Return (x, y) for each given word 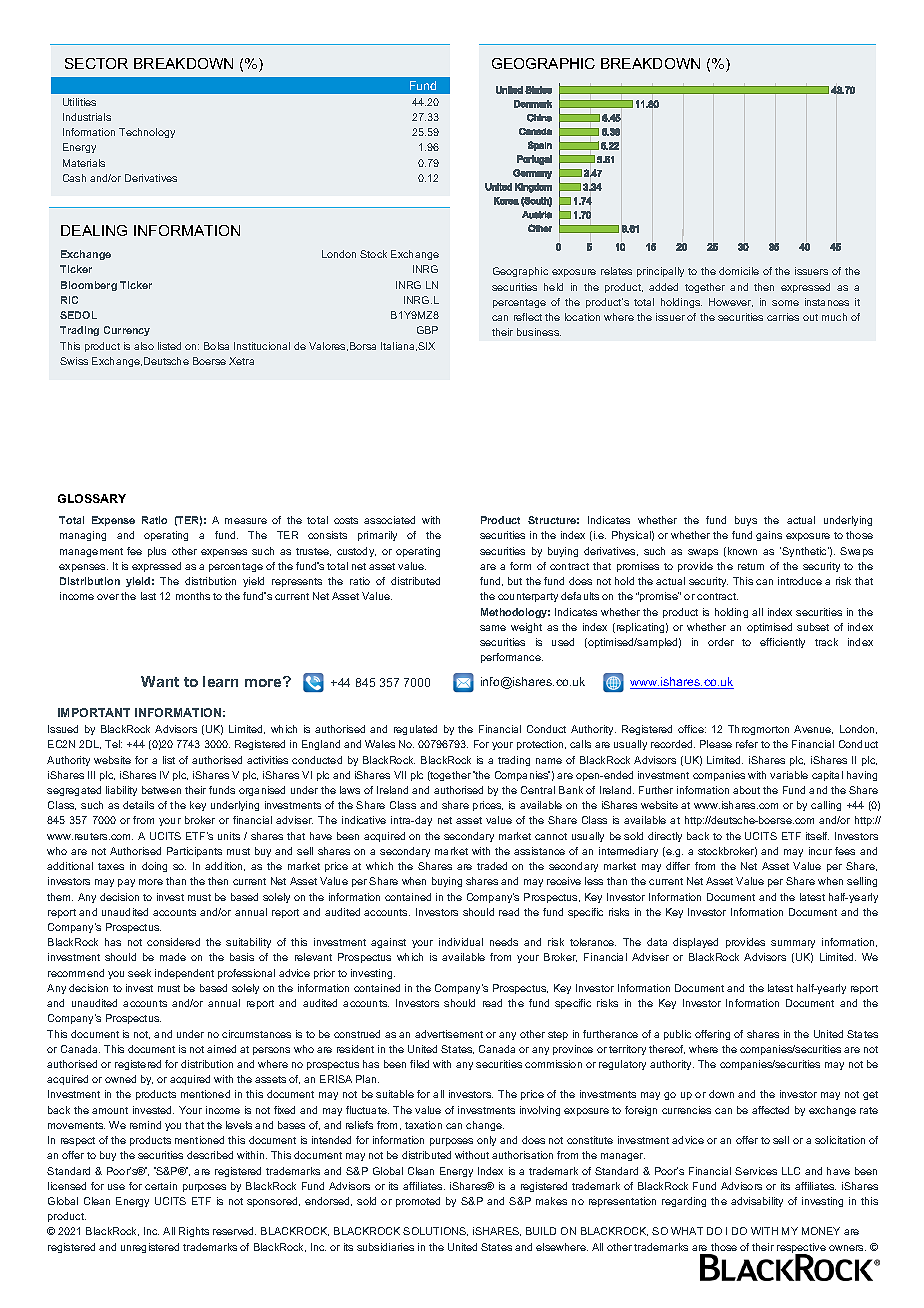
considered (173, 942)
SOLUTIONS (435, 1231)
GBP (427, 330)
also (144, 346)
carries (783, 317)
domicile (739, 271)
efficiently (782, 643)
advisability (757, 1202)
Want (160, 681)
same (493, 628)
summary (793, 944)
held (553, 287)
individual (461, 942)
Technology (147, 133)
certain (161, 1186)
